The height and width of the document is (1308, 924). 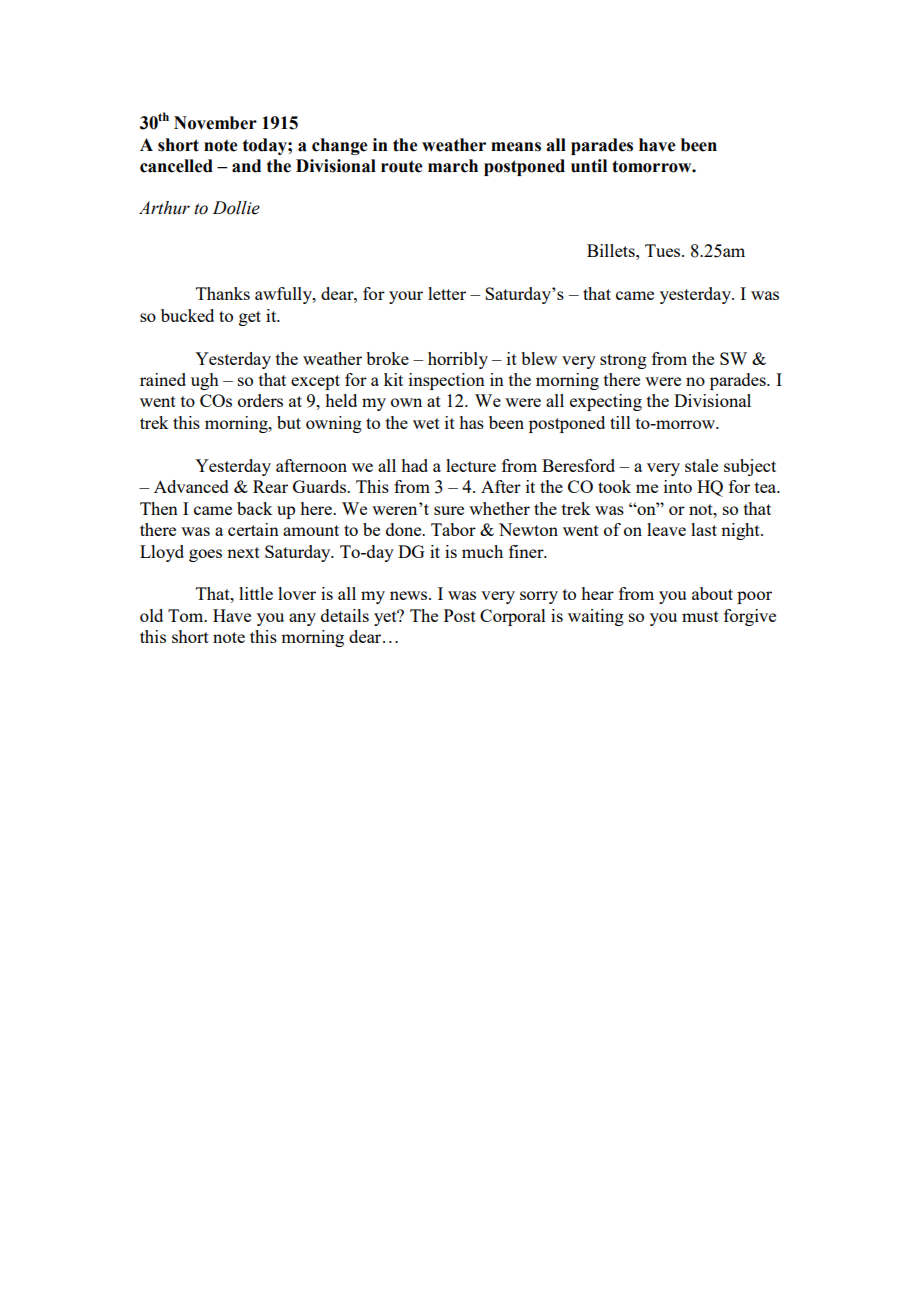 I want to click on means, so click(x=516, y=147).
